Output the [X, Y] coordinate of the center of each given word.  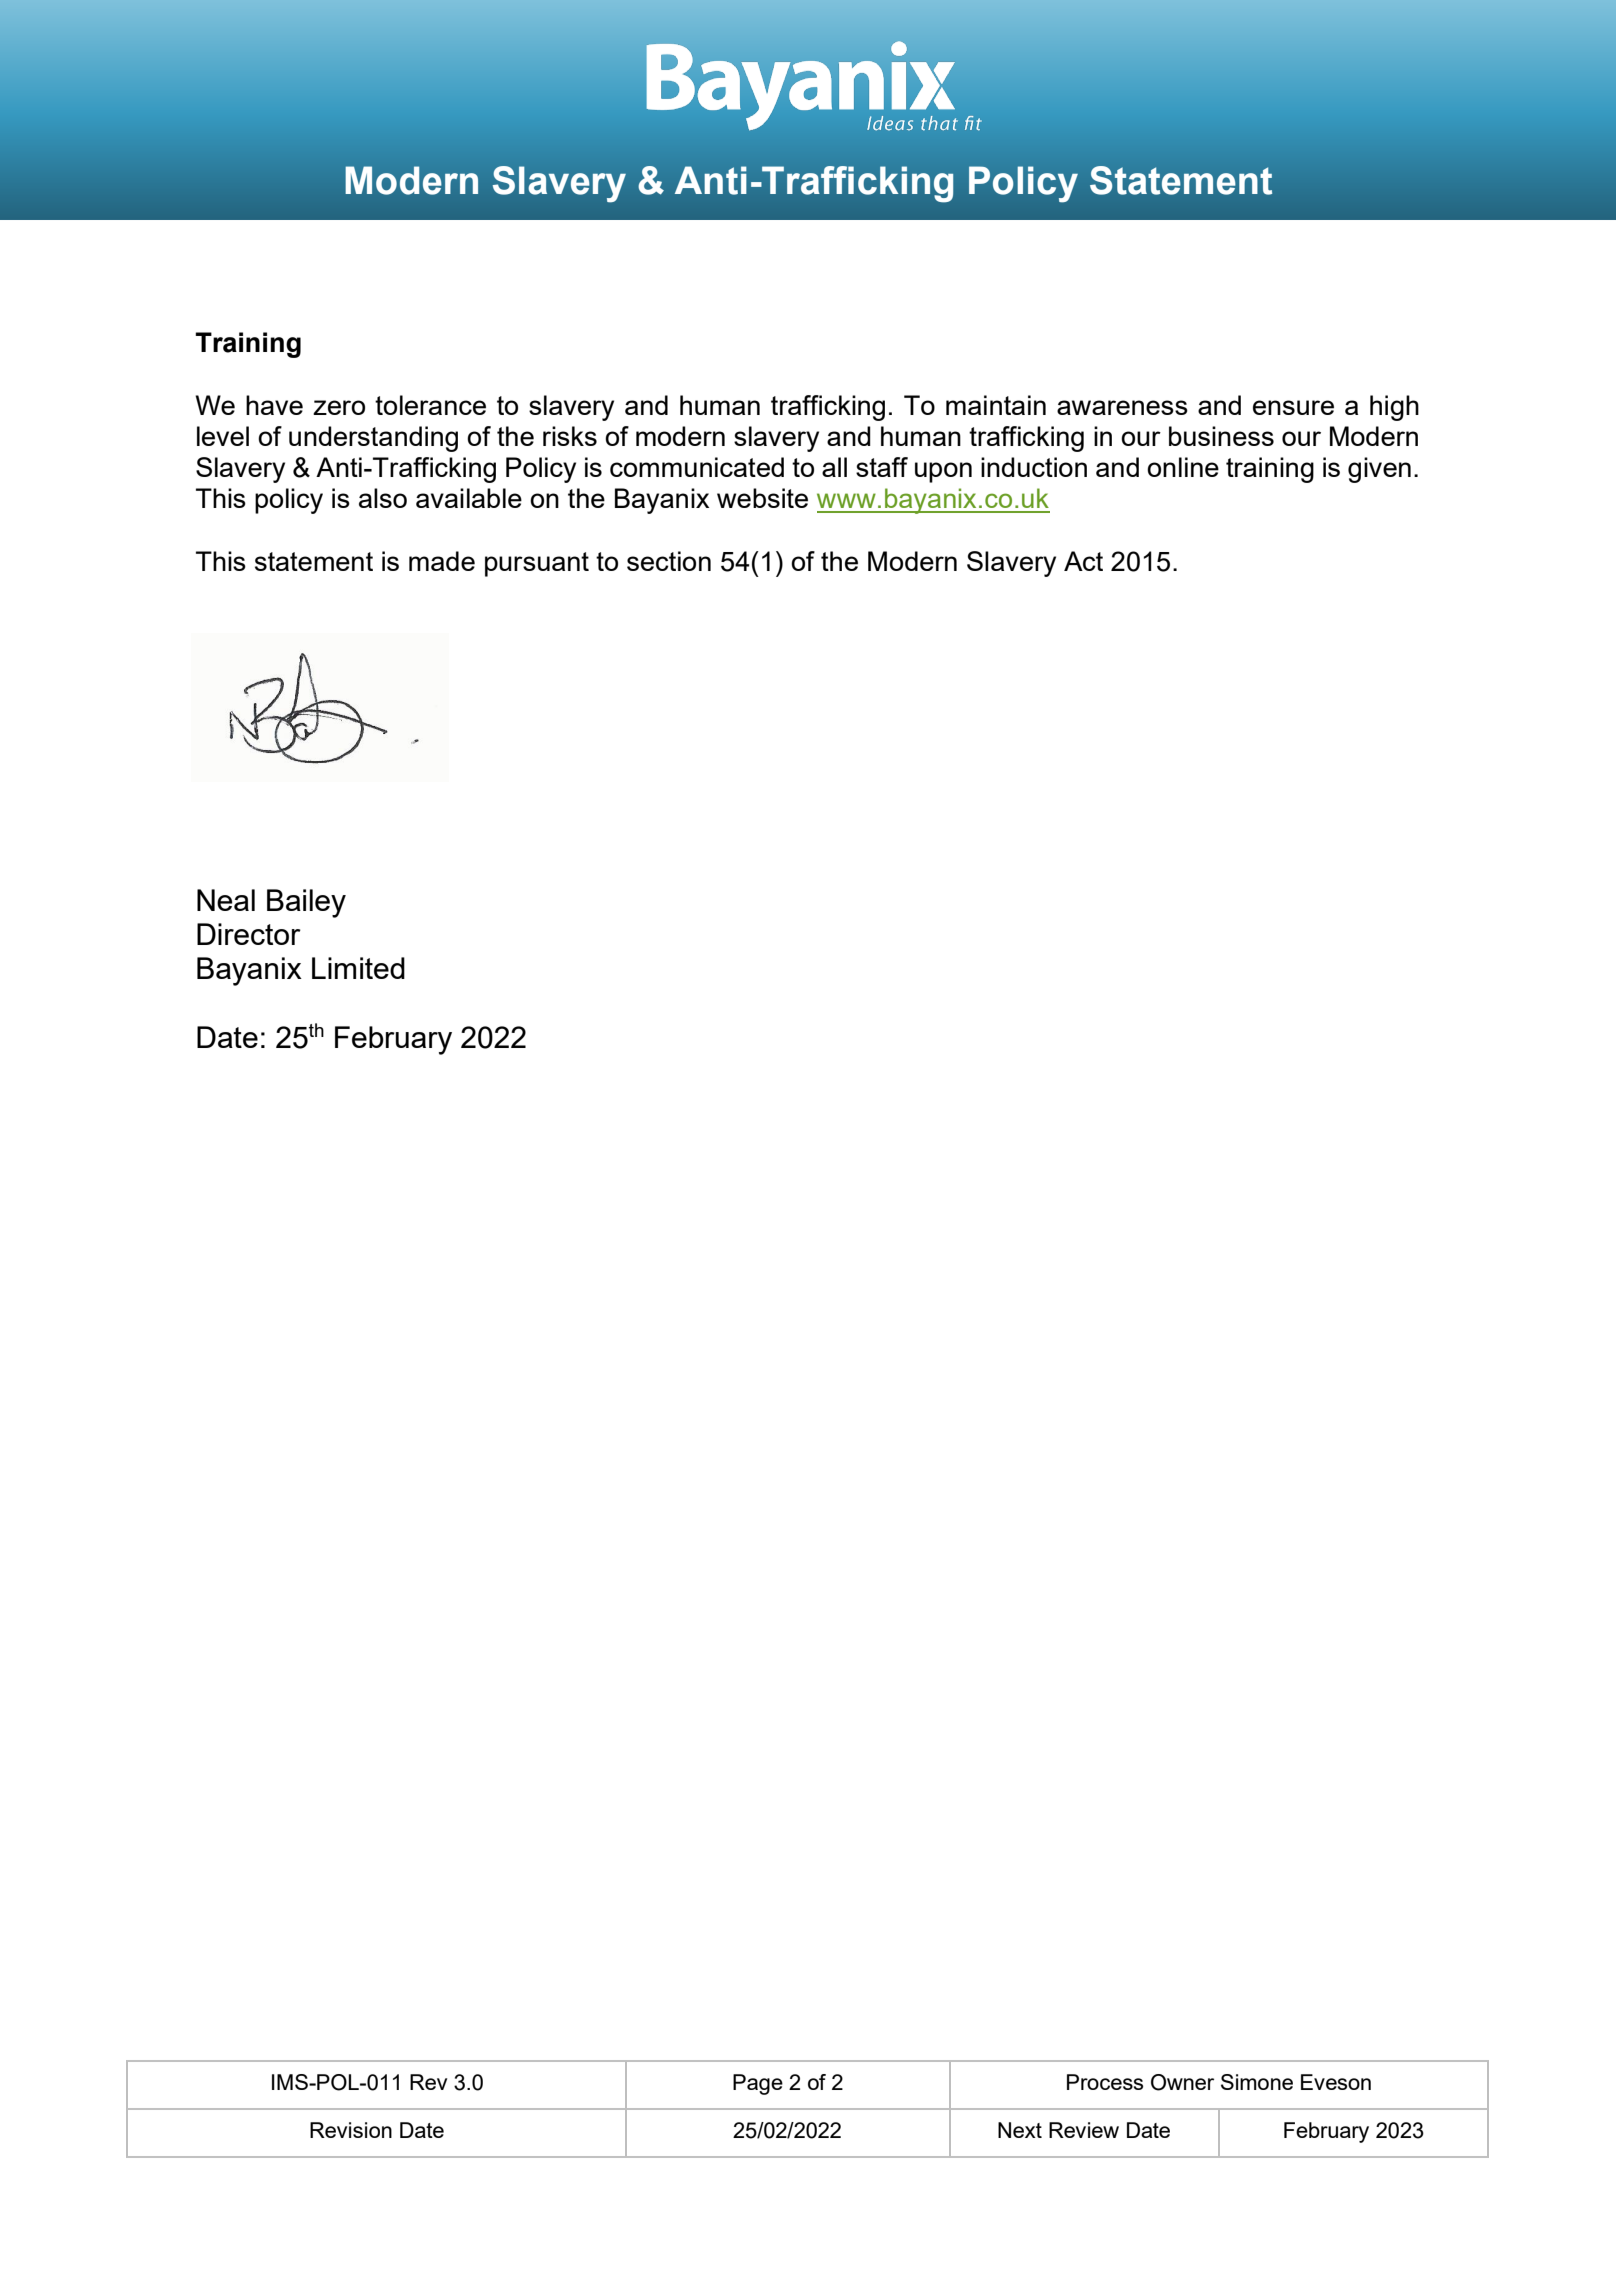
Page [758, 2084]
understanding [373, 439]
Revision [351, 2130]
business [1221, 436]
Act [1083, 561]
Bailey [306, 903]
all [834, 467]
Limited [358, 968]
